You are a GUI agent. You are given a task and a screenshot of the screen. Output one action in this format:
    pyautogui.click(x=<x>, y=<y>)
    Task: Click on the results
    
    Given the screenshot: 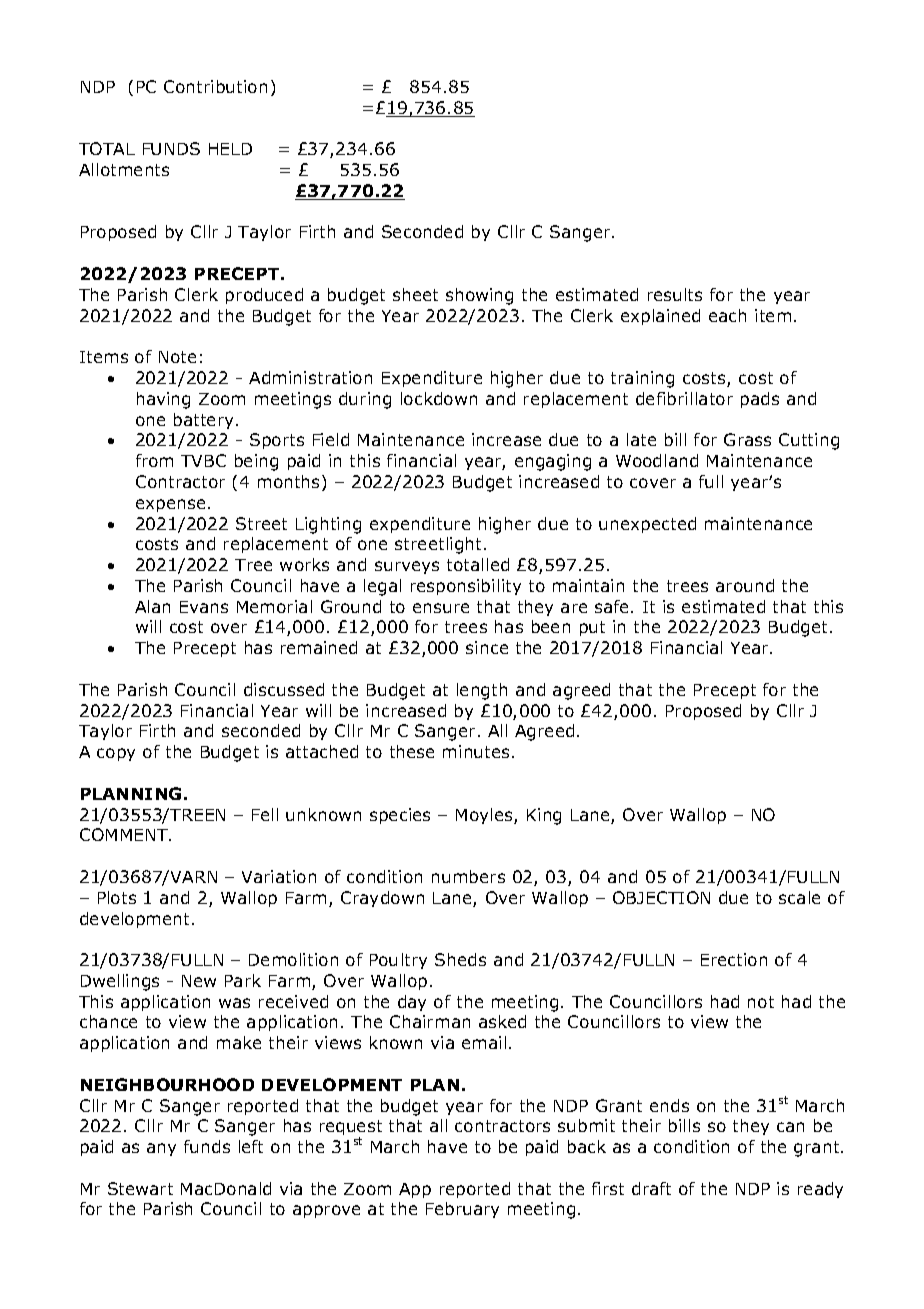 What is the action you would take?
    pyautogui.click(x=675, y=294)
